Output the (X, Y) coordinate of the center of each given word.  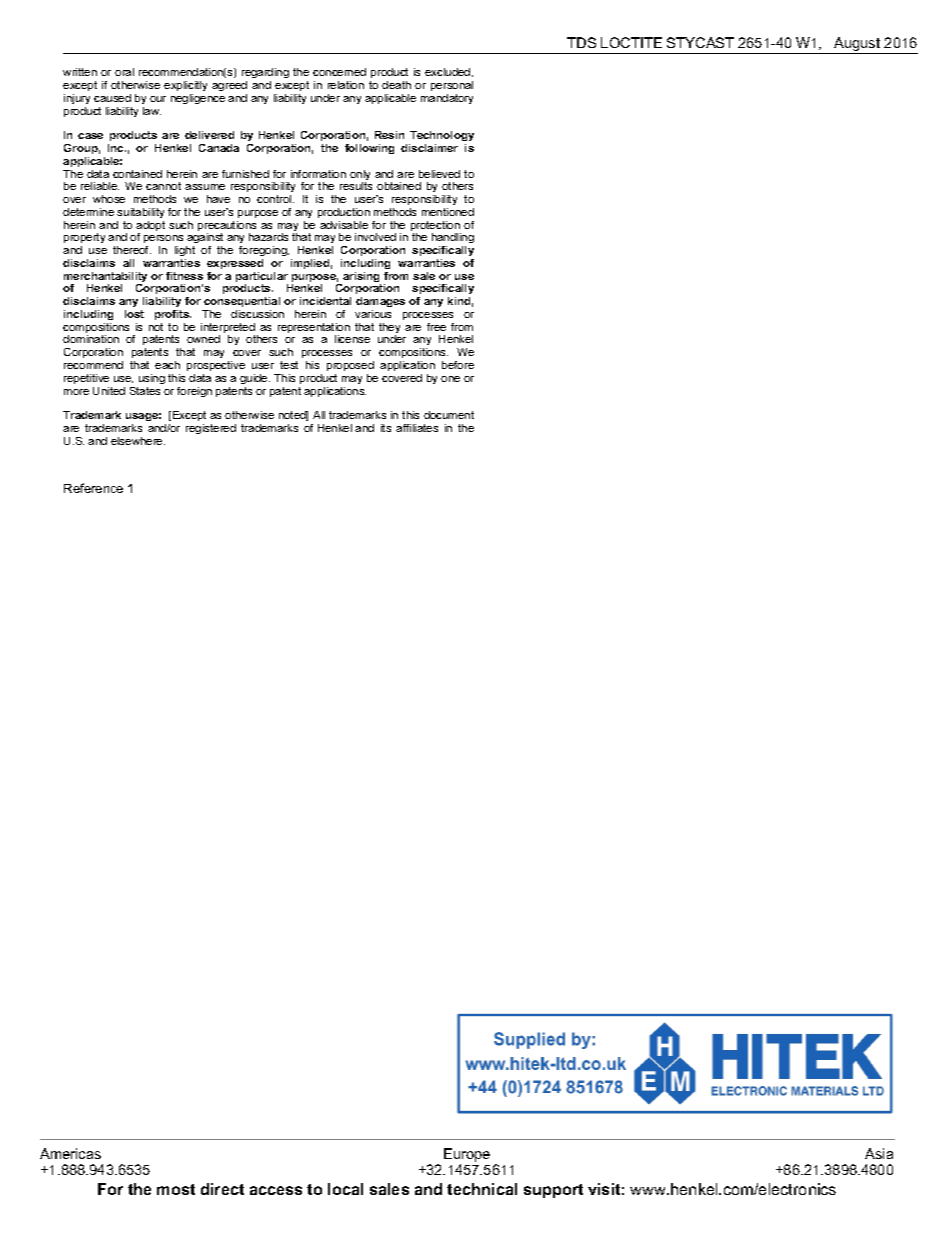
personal (452, 86)
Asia (879, 1153)
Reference (93, 488)
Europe (467, 1156)
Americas (70, 1153)
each (167, 365)
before (458, 365)
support (553, 1191)
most (176, 1189)
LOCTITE (631, 42)
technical (482, 1189)
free (436, 327)
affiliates (417, 428)
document (449, 415)
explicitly (185, 88)
